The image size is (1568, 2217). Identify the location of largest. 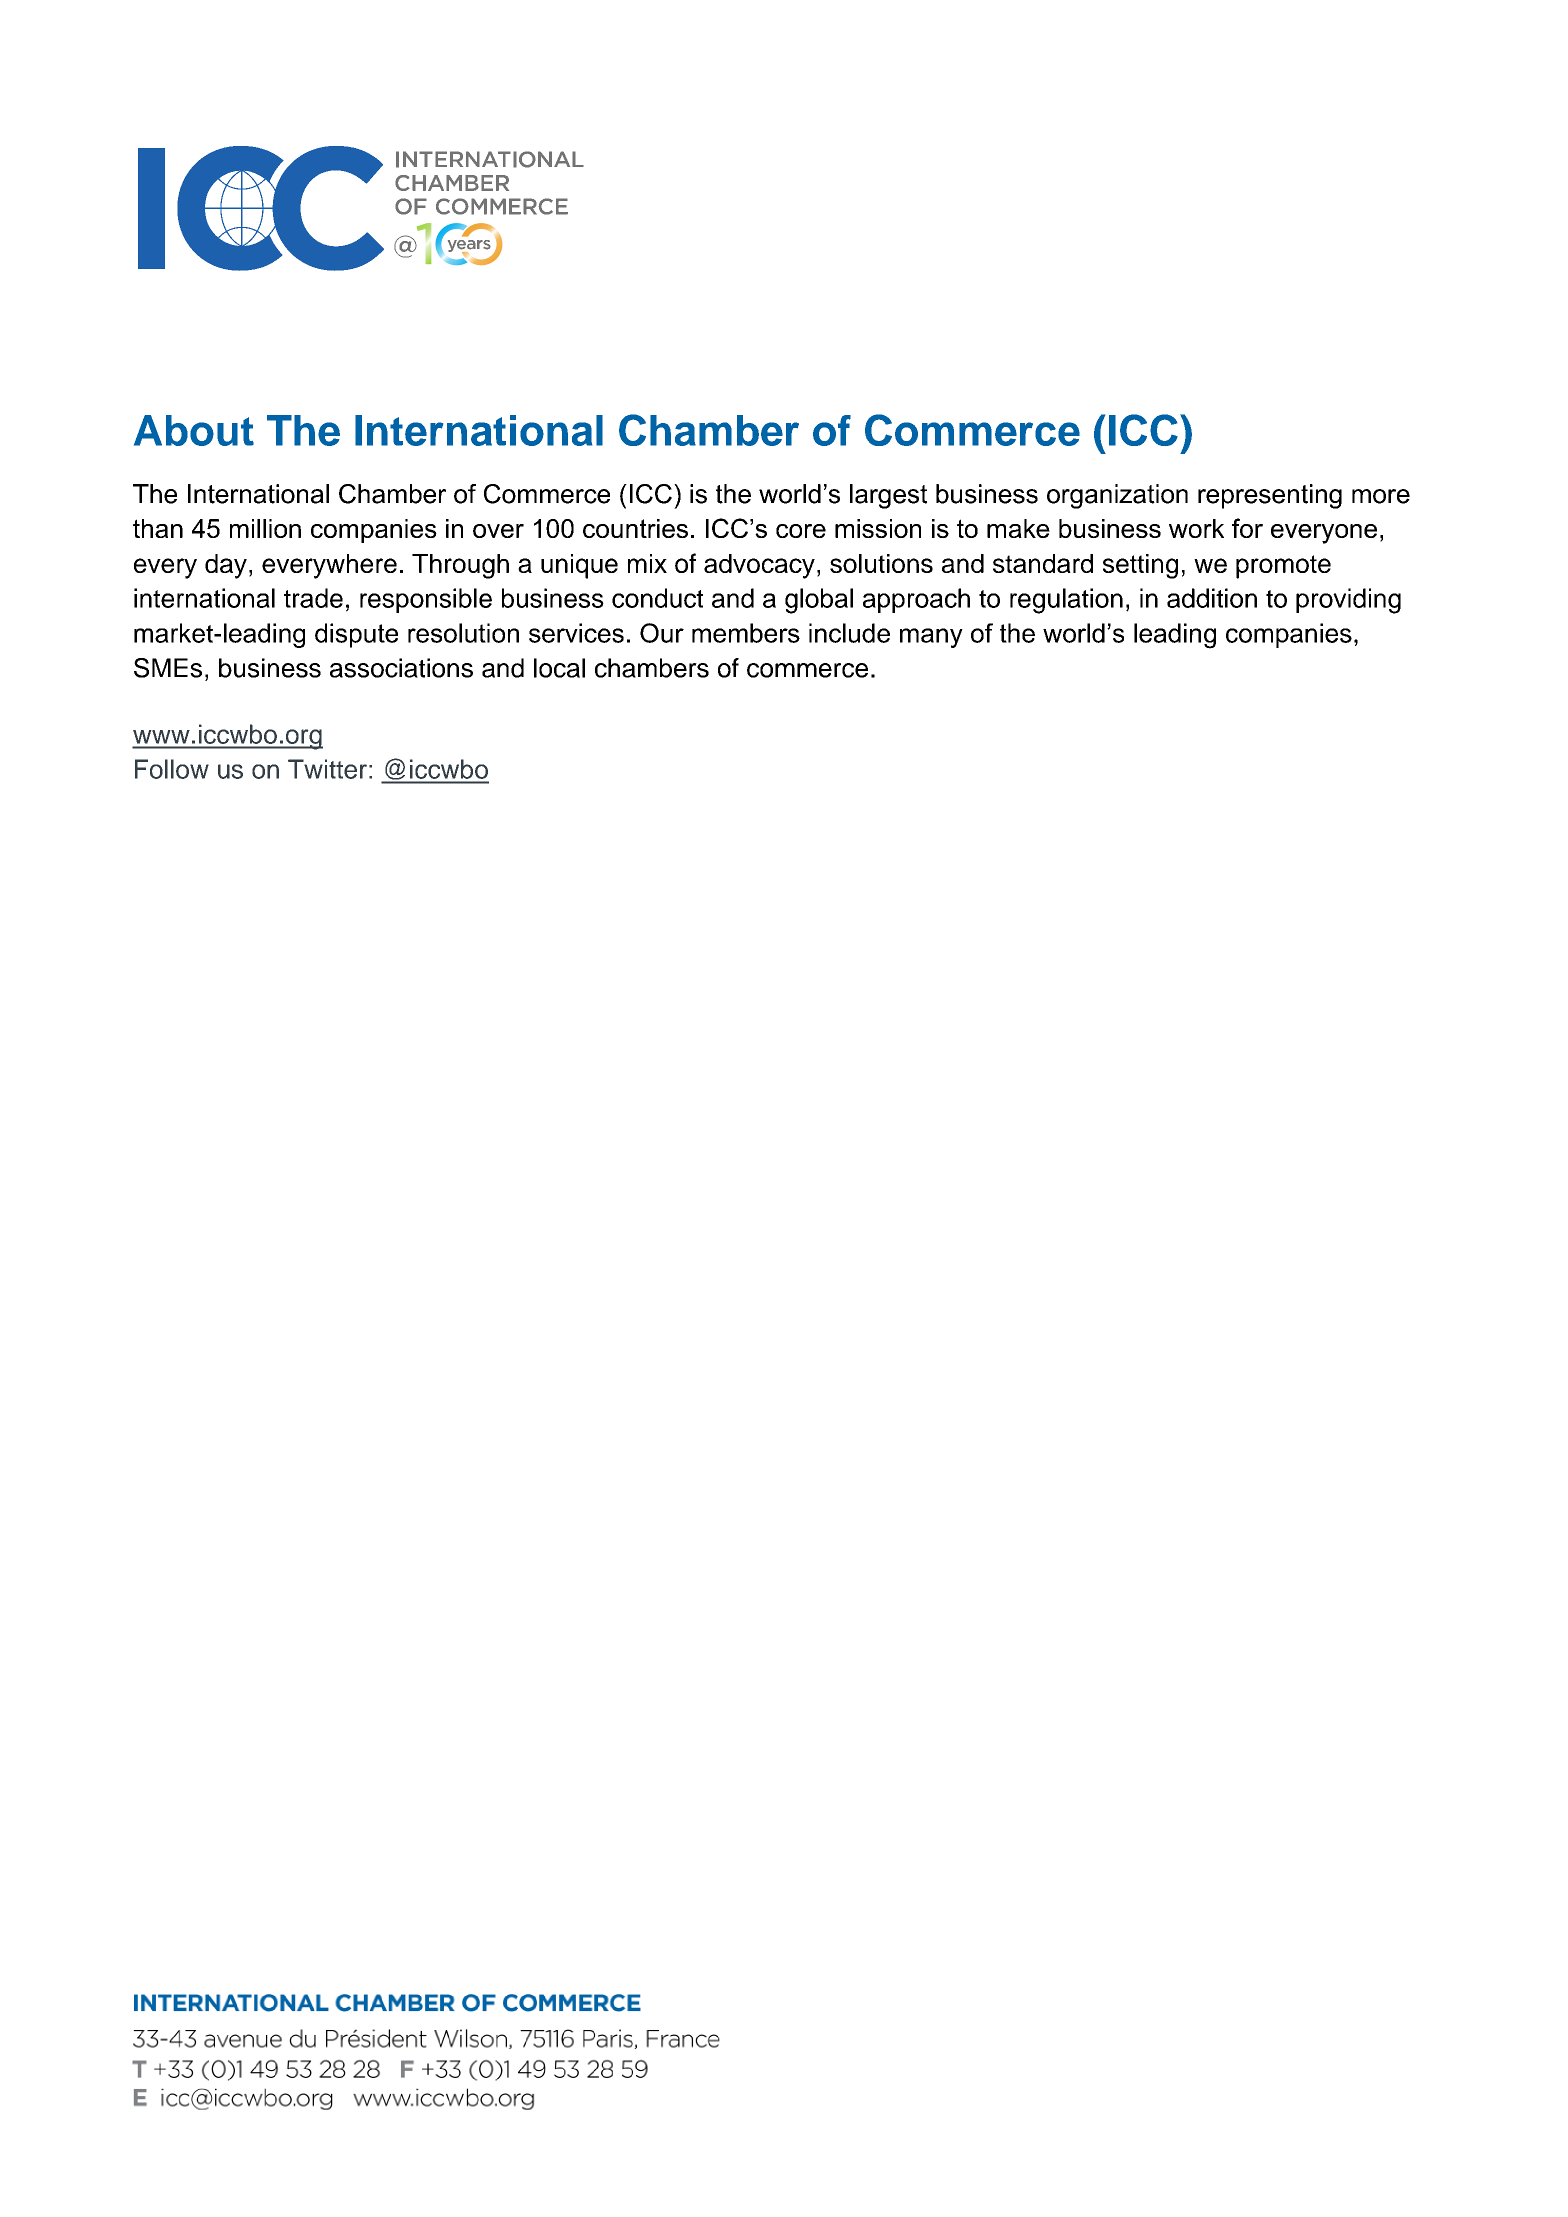
(888, 496).
